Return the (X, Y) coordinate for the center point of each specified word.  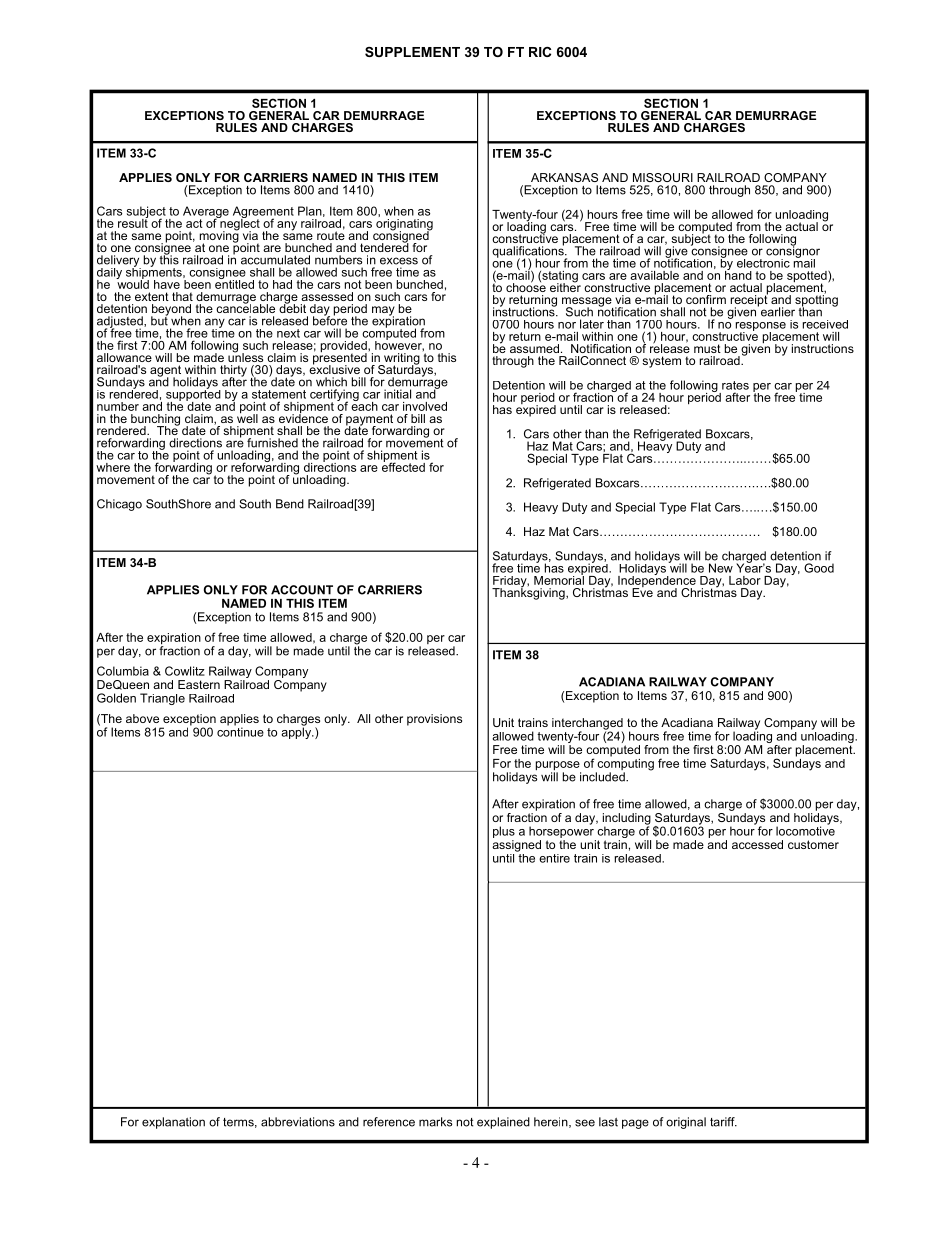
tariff (723, 1122)
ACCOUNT (302, 590)
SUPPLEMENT (412, 52)
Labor (745, 580)
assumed (534, 348)
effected (403, 466)
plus (504, 832)
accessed (757, 844)
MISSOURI (663, 177)
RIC (540, 52)
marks (435, 1122)
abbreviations (298, 1122)
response (761, 327)
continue (240, 731)
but (159, 320)
